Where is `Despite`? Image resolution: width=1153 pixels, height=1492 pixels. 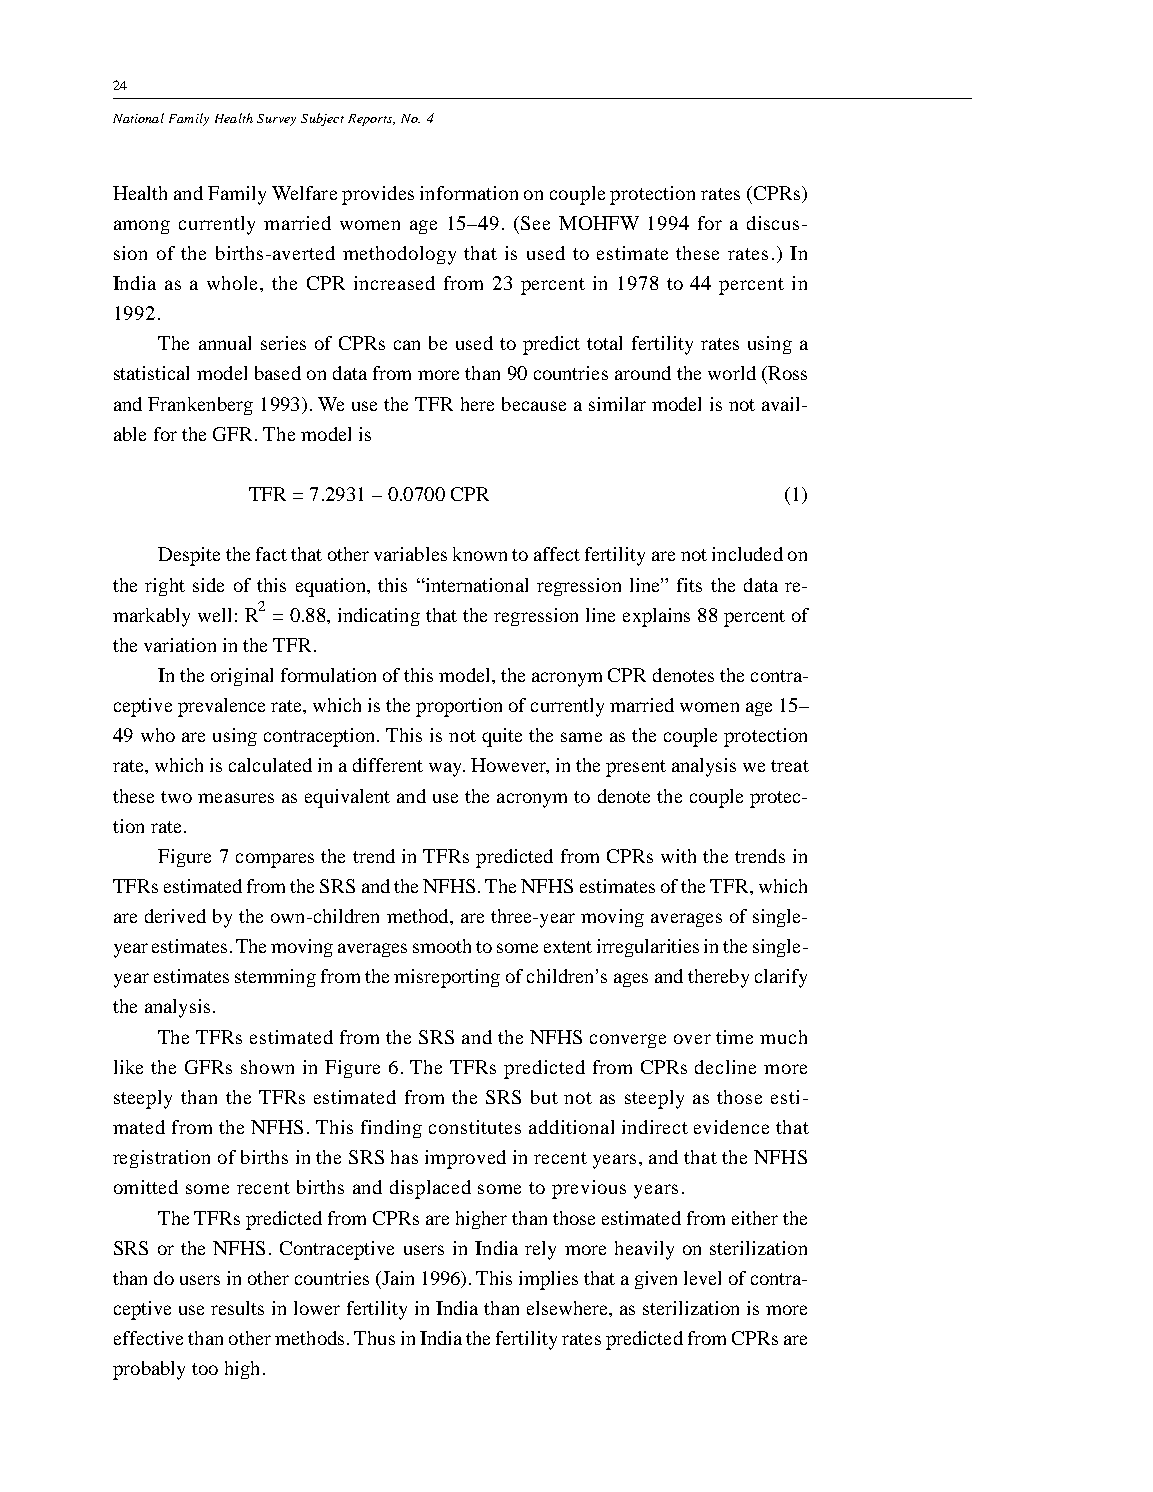
Despite is located at coordinates (189, 556).
